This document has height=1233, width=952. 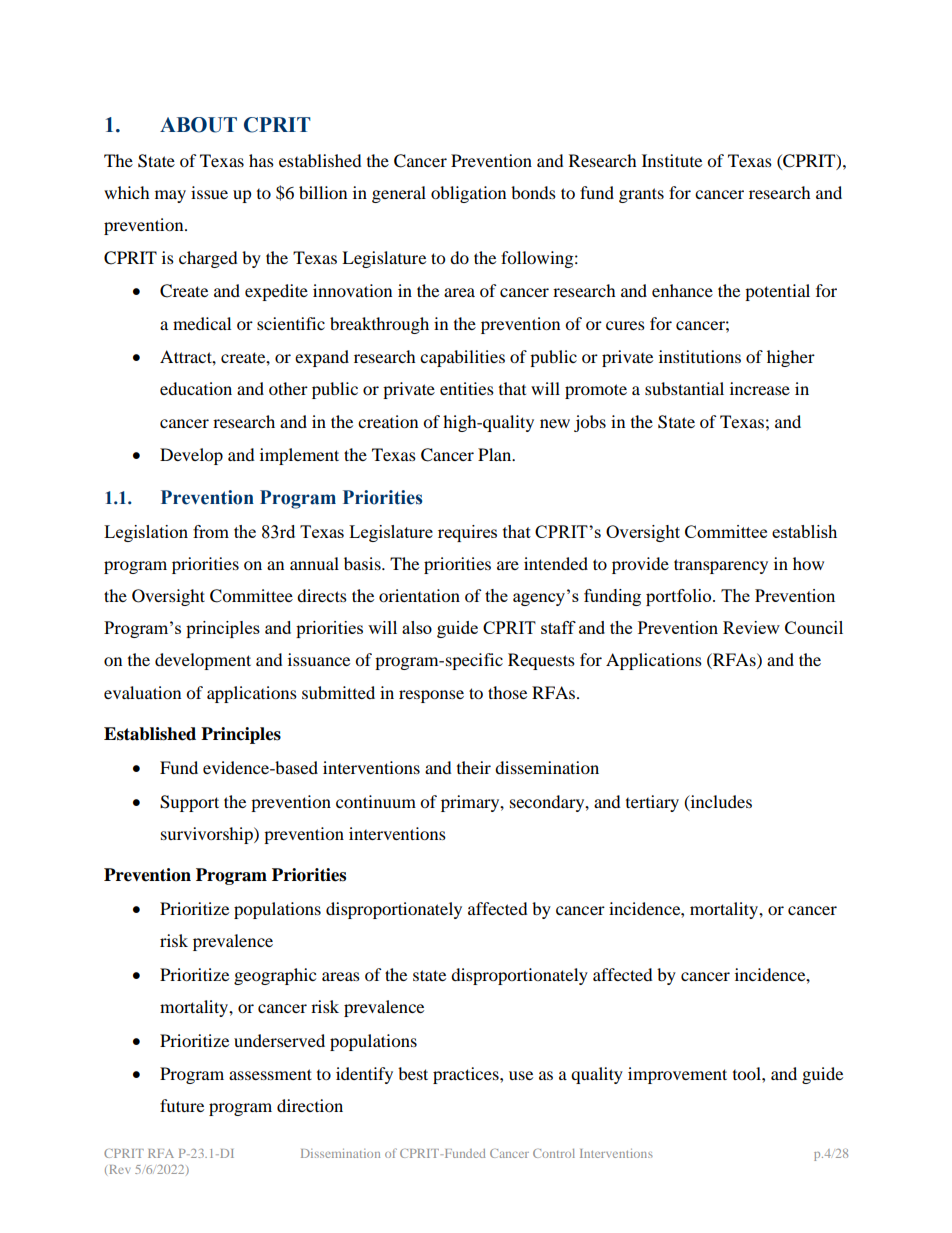 What do you see at coordinates (198, 125) in the document?
I see `ABOUT` at bounding box center [198, 125].
